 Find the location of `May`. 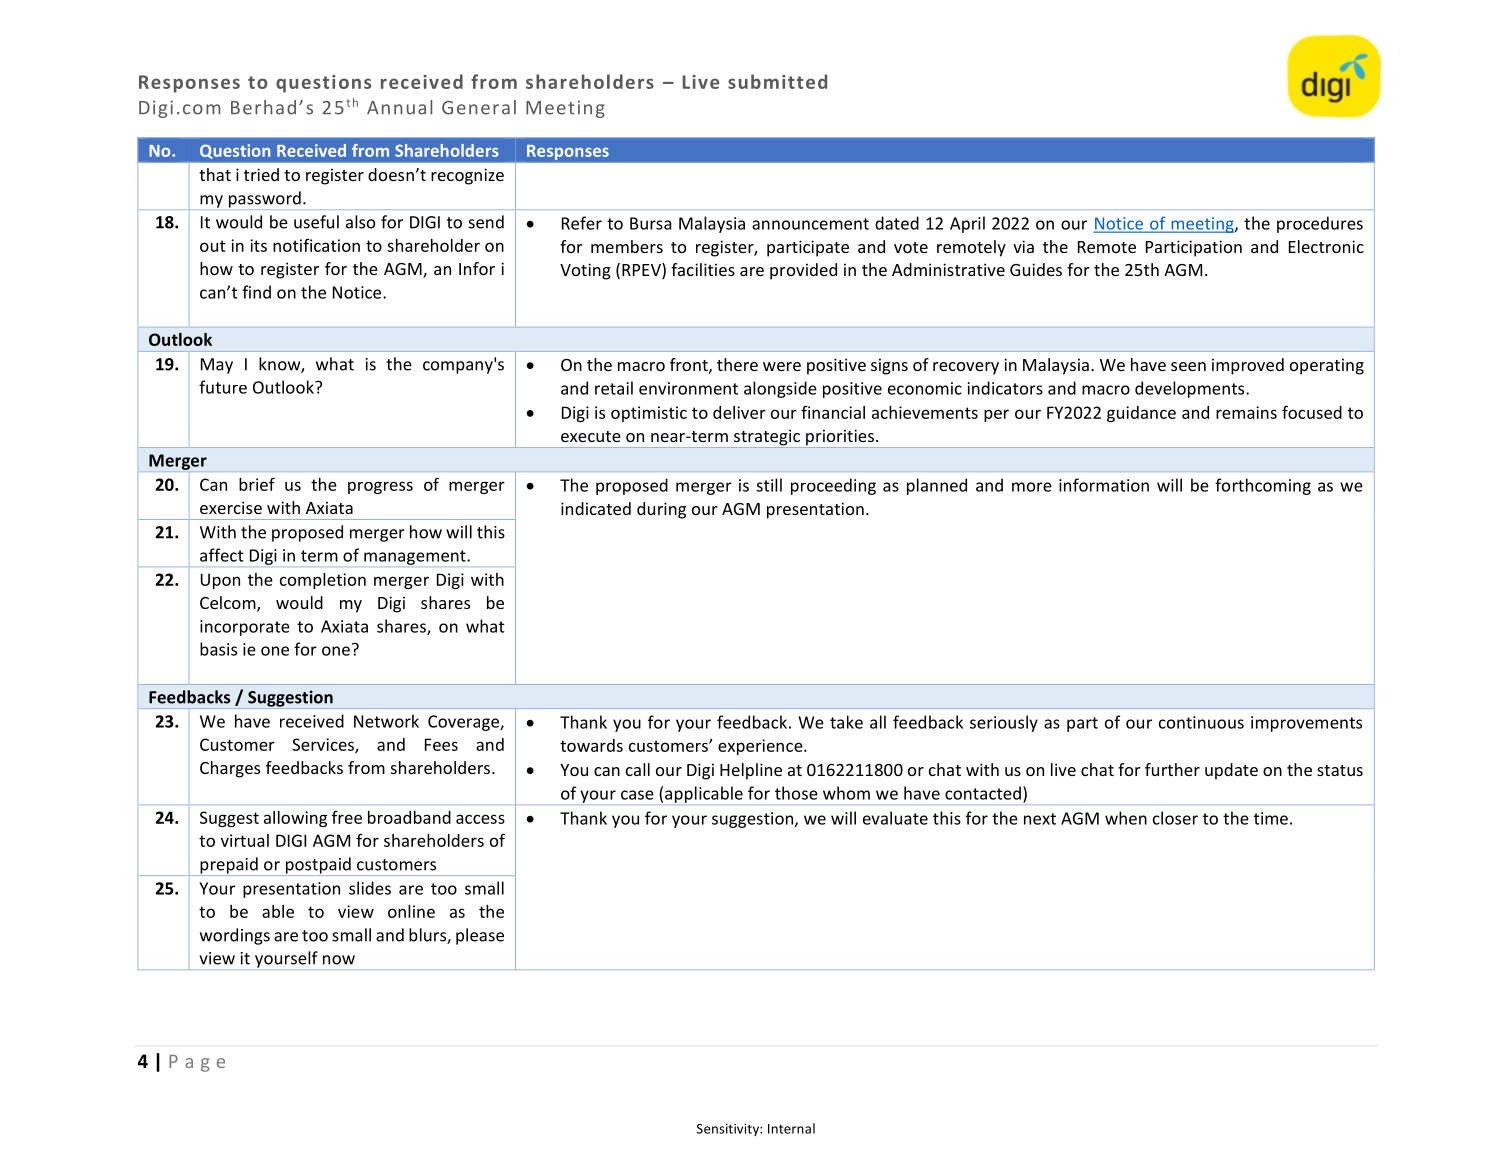

May is located at coordinates (217, 366).
